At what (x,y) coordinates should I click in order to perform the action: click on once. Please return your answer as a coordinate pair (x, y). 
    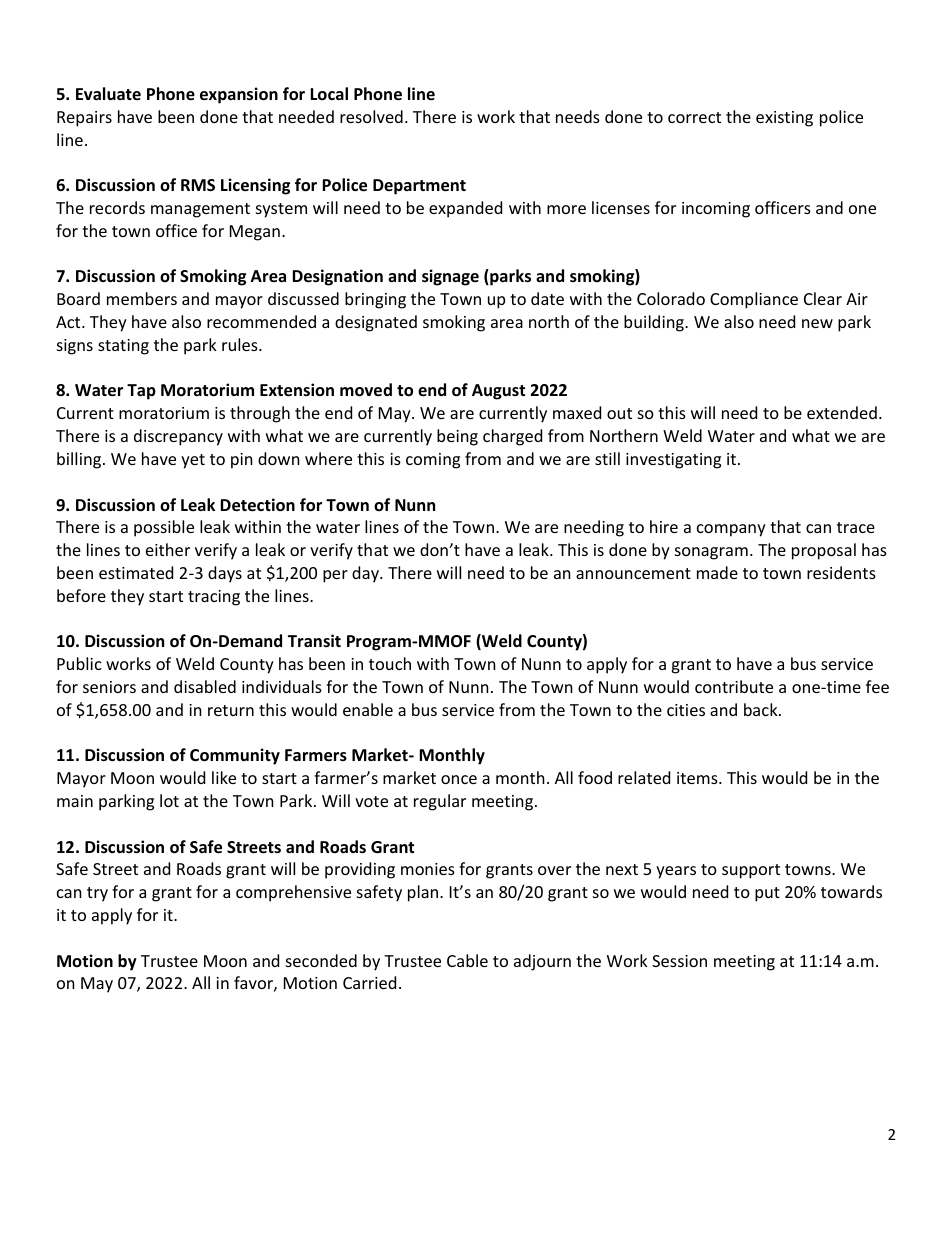
    Looking at the image, I should click on (459, 779).
